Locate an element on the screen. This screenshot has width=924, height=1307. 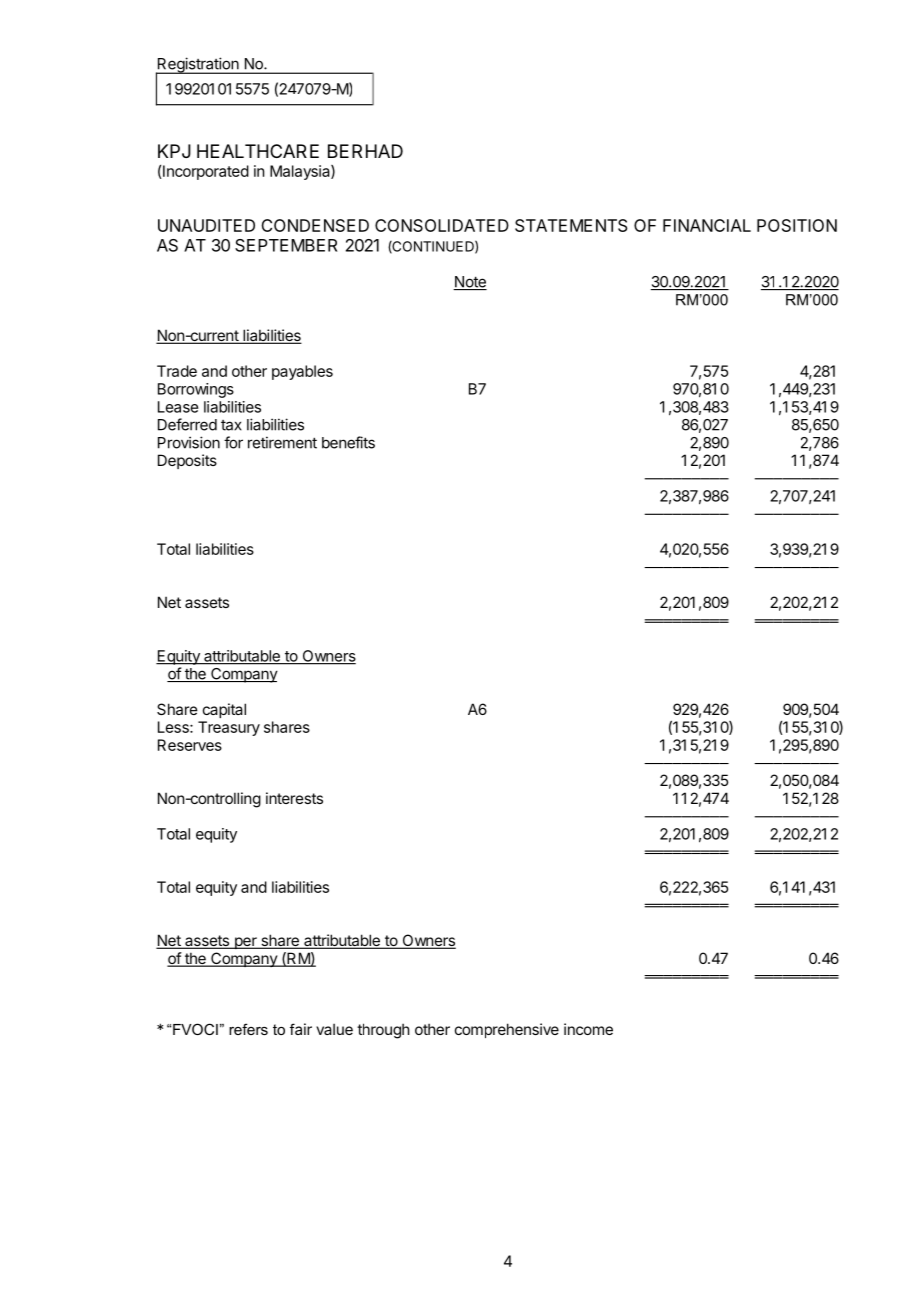
Deposits is located at coordinates (187, 461).
